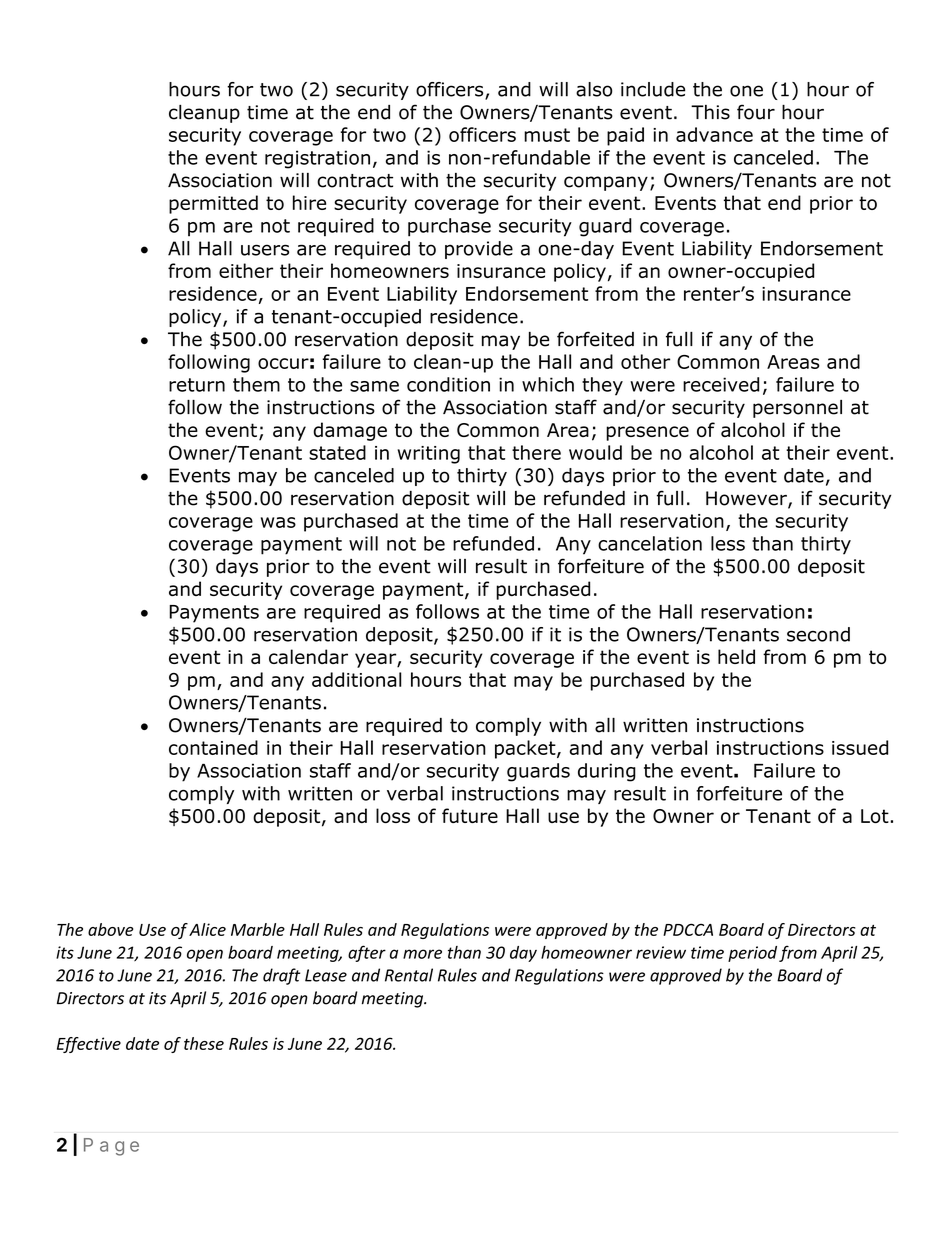 The height and width of the screenshot is (1233, 952). I want to click on was, so click(278, 522).
